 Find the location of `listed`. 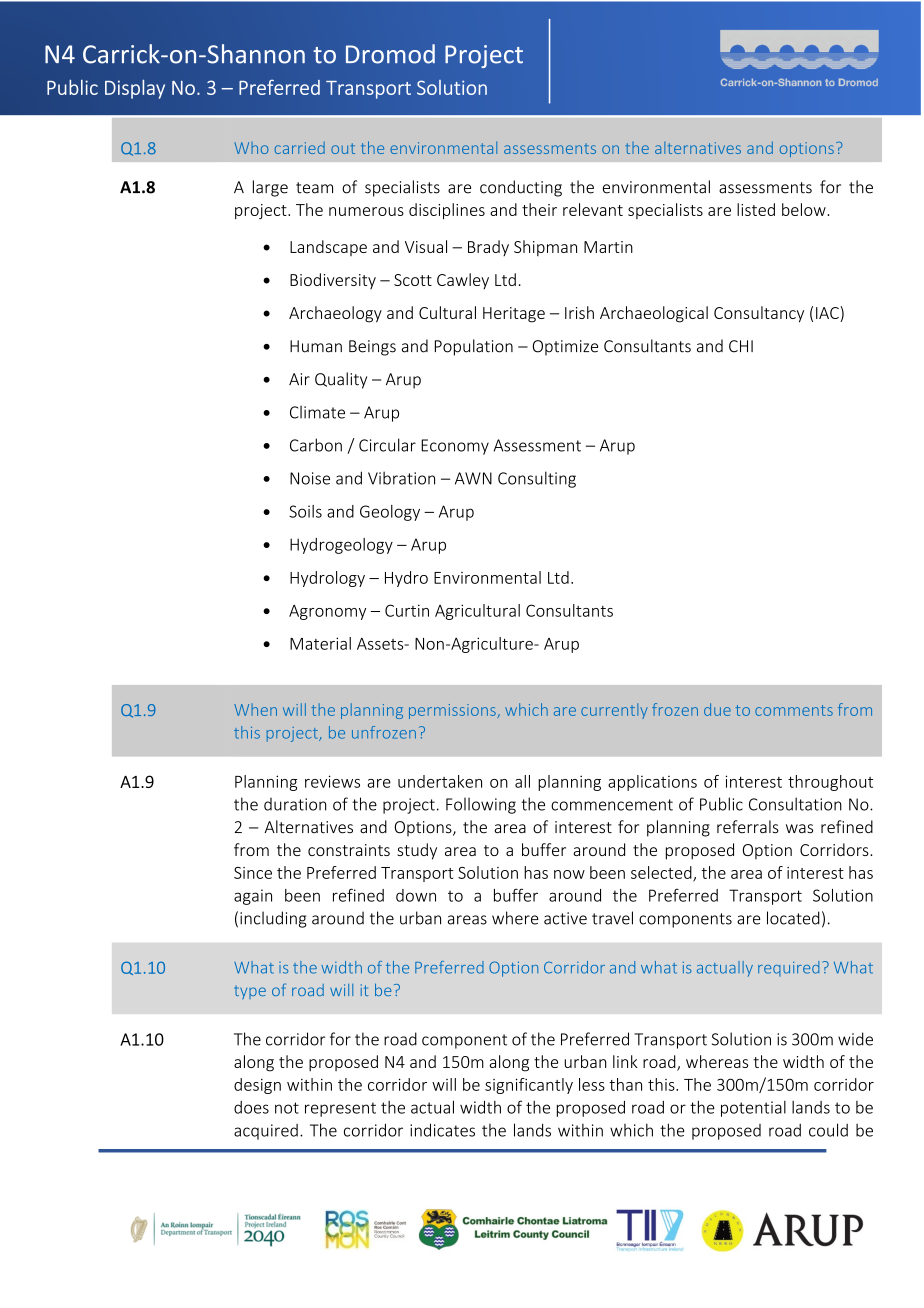

listed is located at coordinates (756, 209).
